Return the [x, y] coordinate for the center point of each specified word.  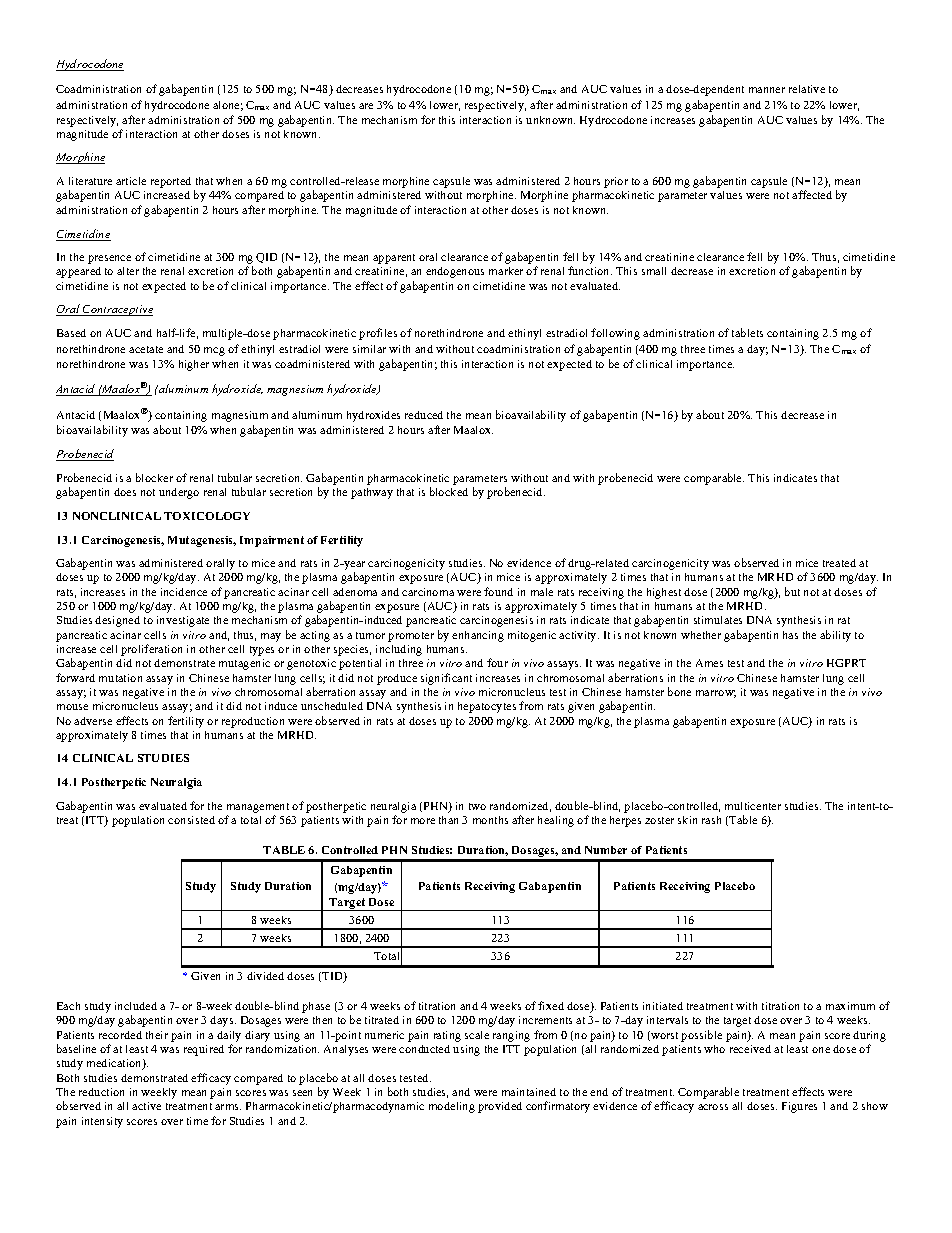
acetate [146, 349]
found [498, 591]
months [490, 820]
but [792, 591]
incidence [184, 592]
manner [767, 90]
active [146, 1106]
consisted [191, 820]
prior [616, 182]
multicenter [753, 806]
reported [171, 182]
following [615, 334]
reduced [424, 415]
